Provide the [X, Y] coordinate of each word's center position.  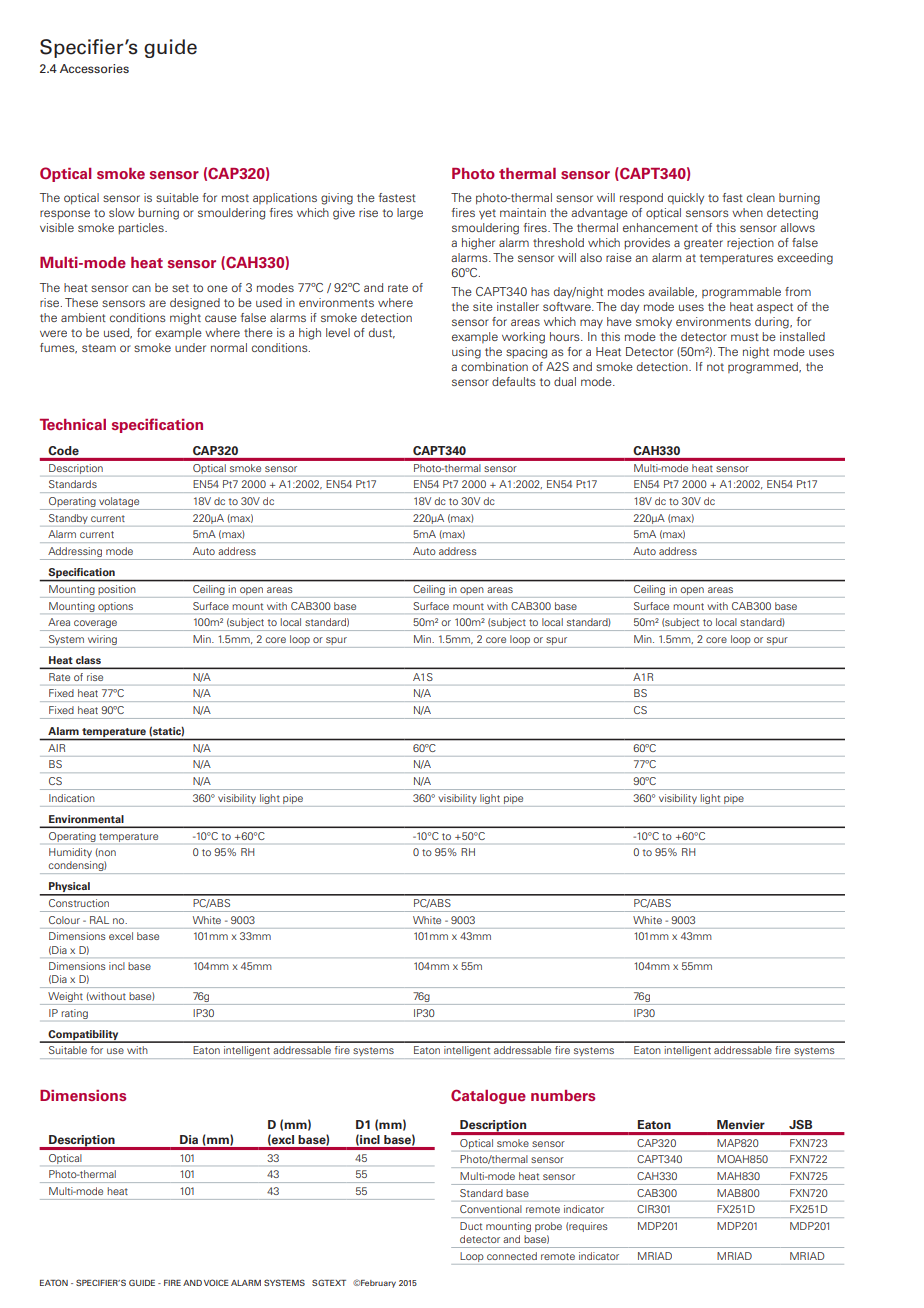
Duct [471, 1226]
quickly [686, 199]
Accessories [94, 68]
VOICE [216, 1282]
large [410, 214]
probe [548, 1227]
